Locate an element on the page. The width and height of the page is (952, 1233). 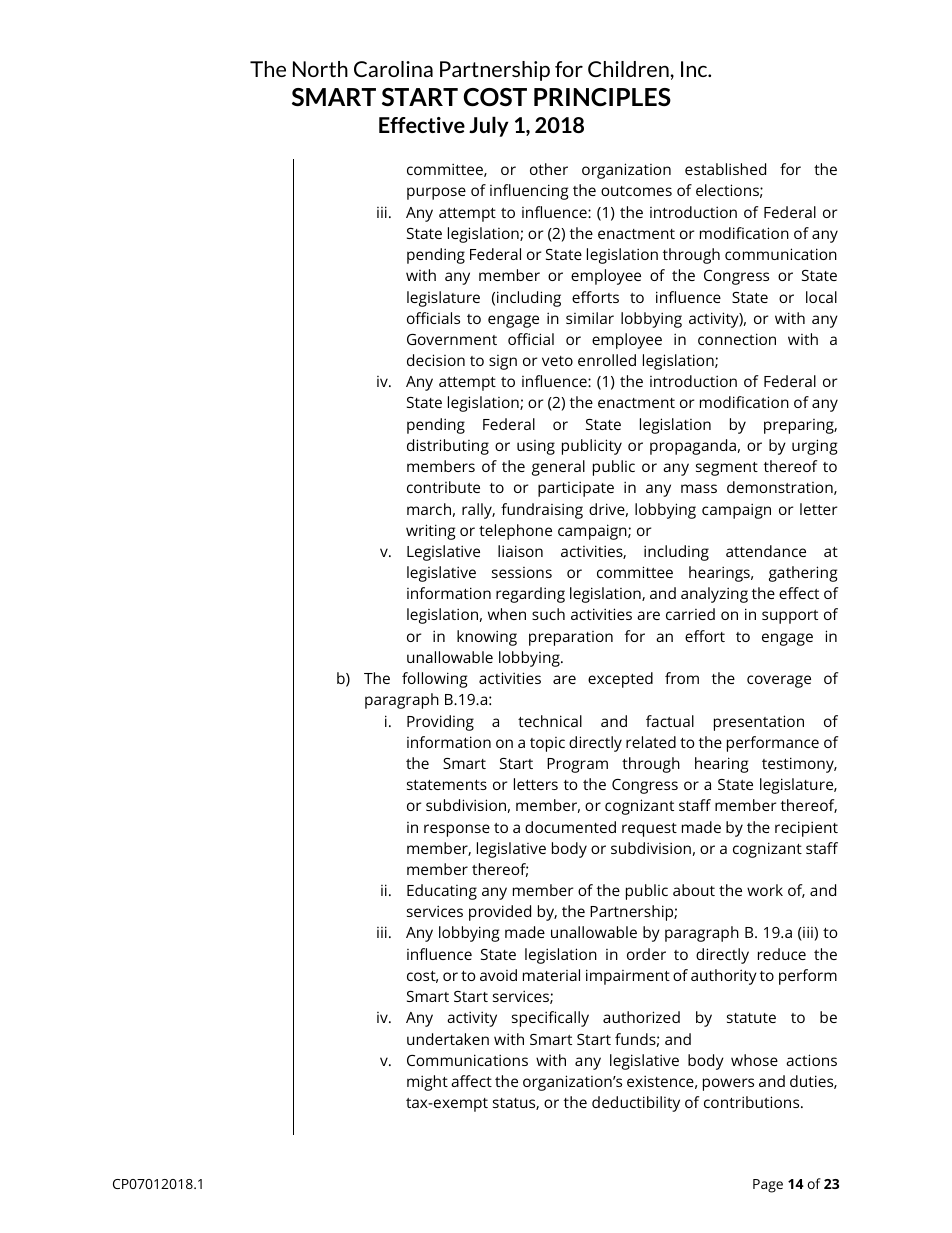
Educating is located at coordinates (442, 892).
